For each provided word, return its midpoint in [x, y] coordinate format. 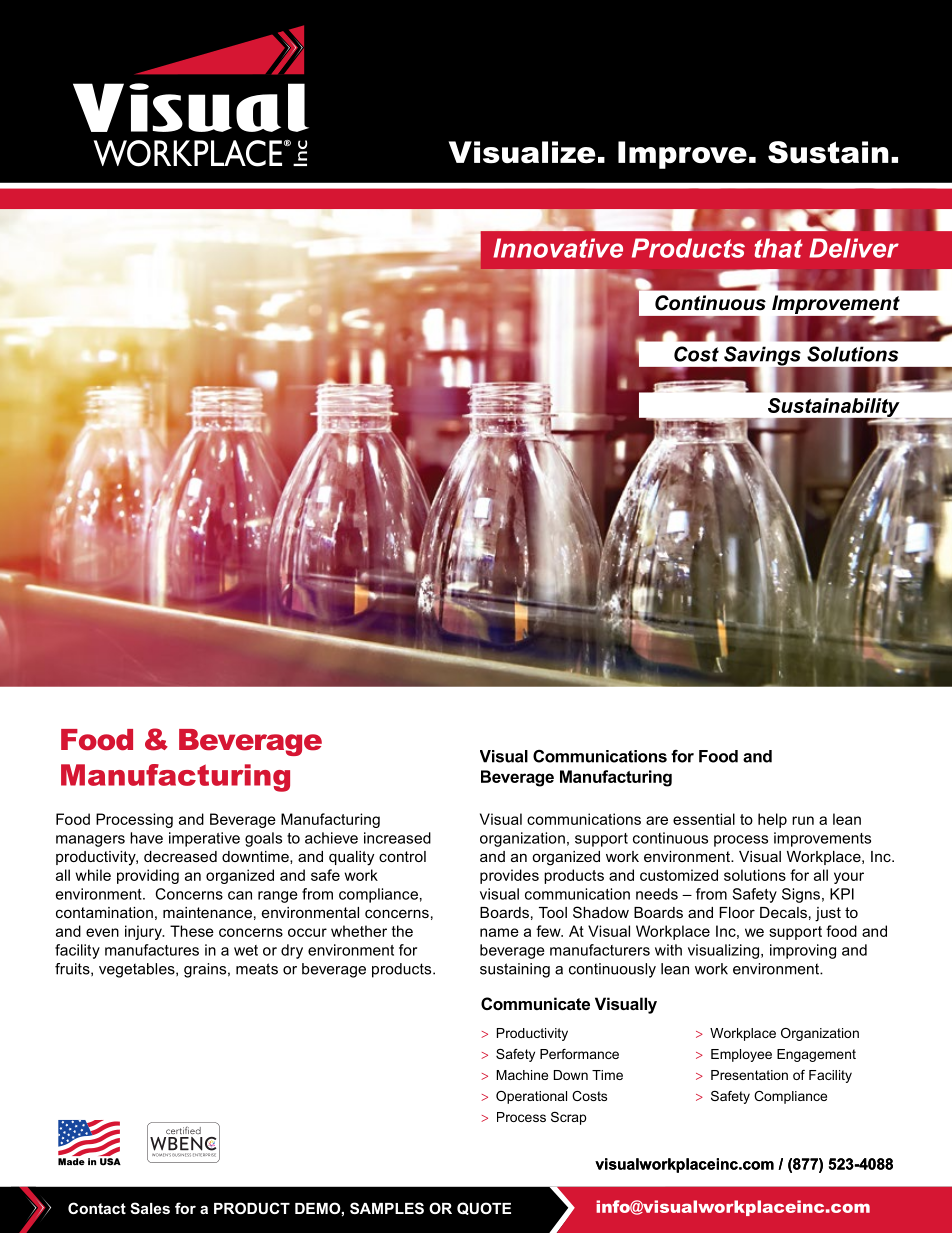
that [779, 248]
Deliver [854, 248]
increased [397, 838]
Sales [150, 1208]
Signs [801, 895]
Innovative [558, 248]
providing [148, 876]
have [146, 838]
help [772, 820]
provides [509, 876]
